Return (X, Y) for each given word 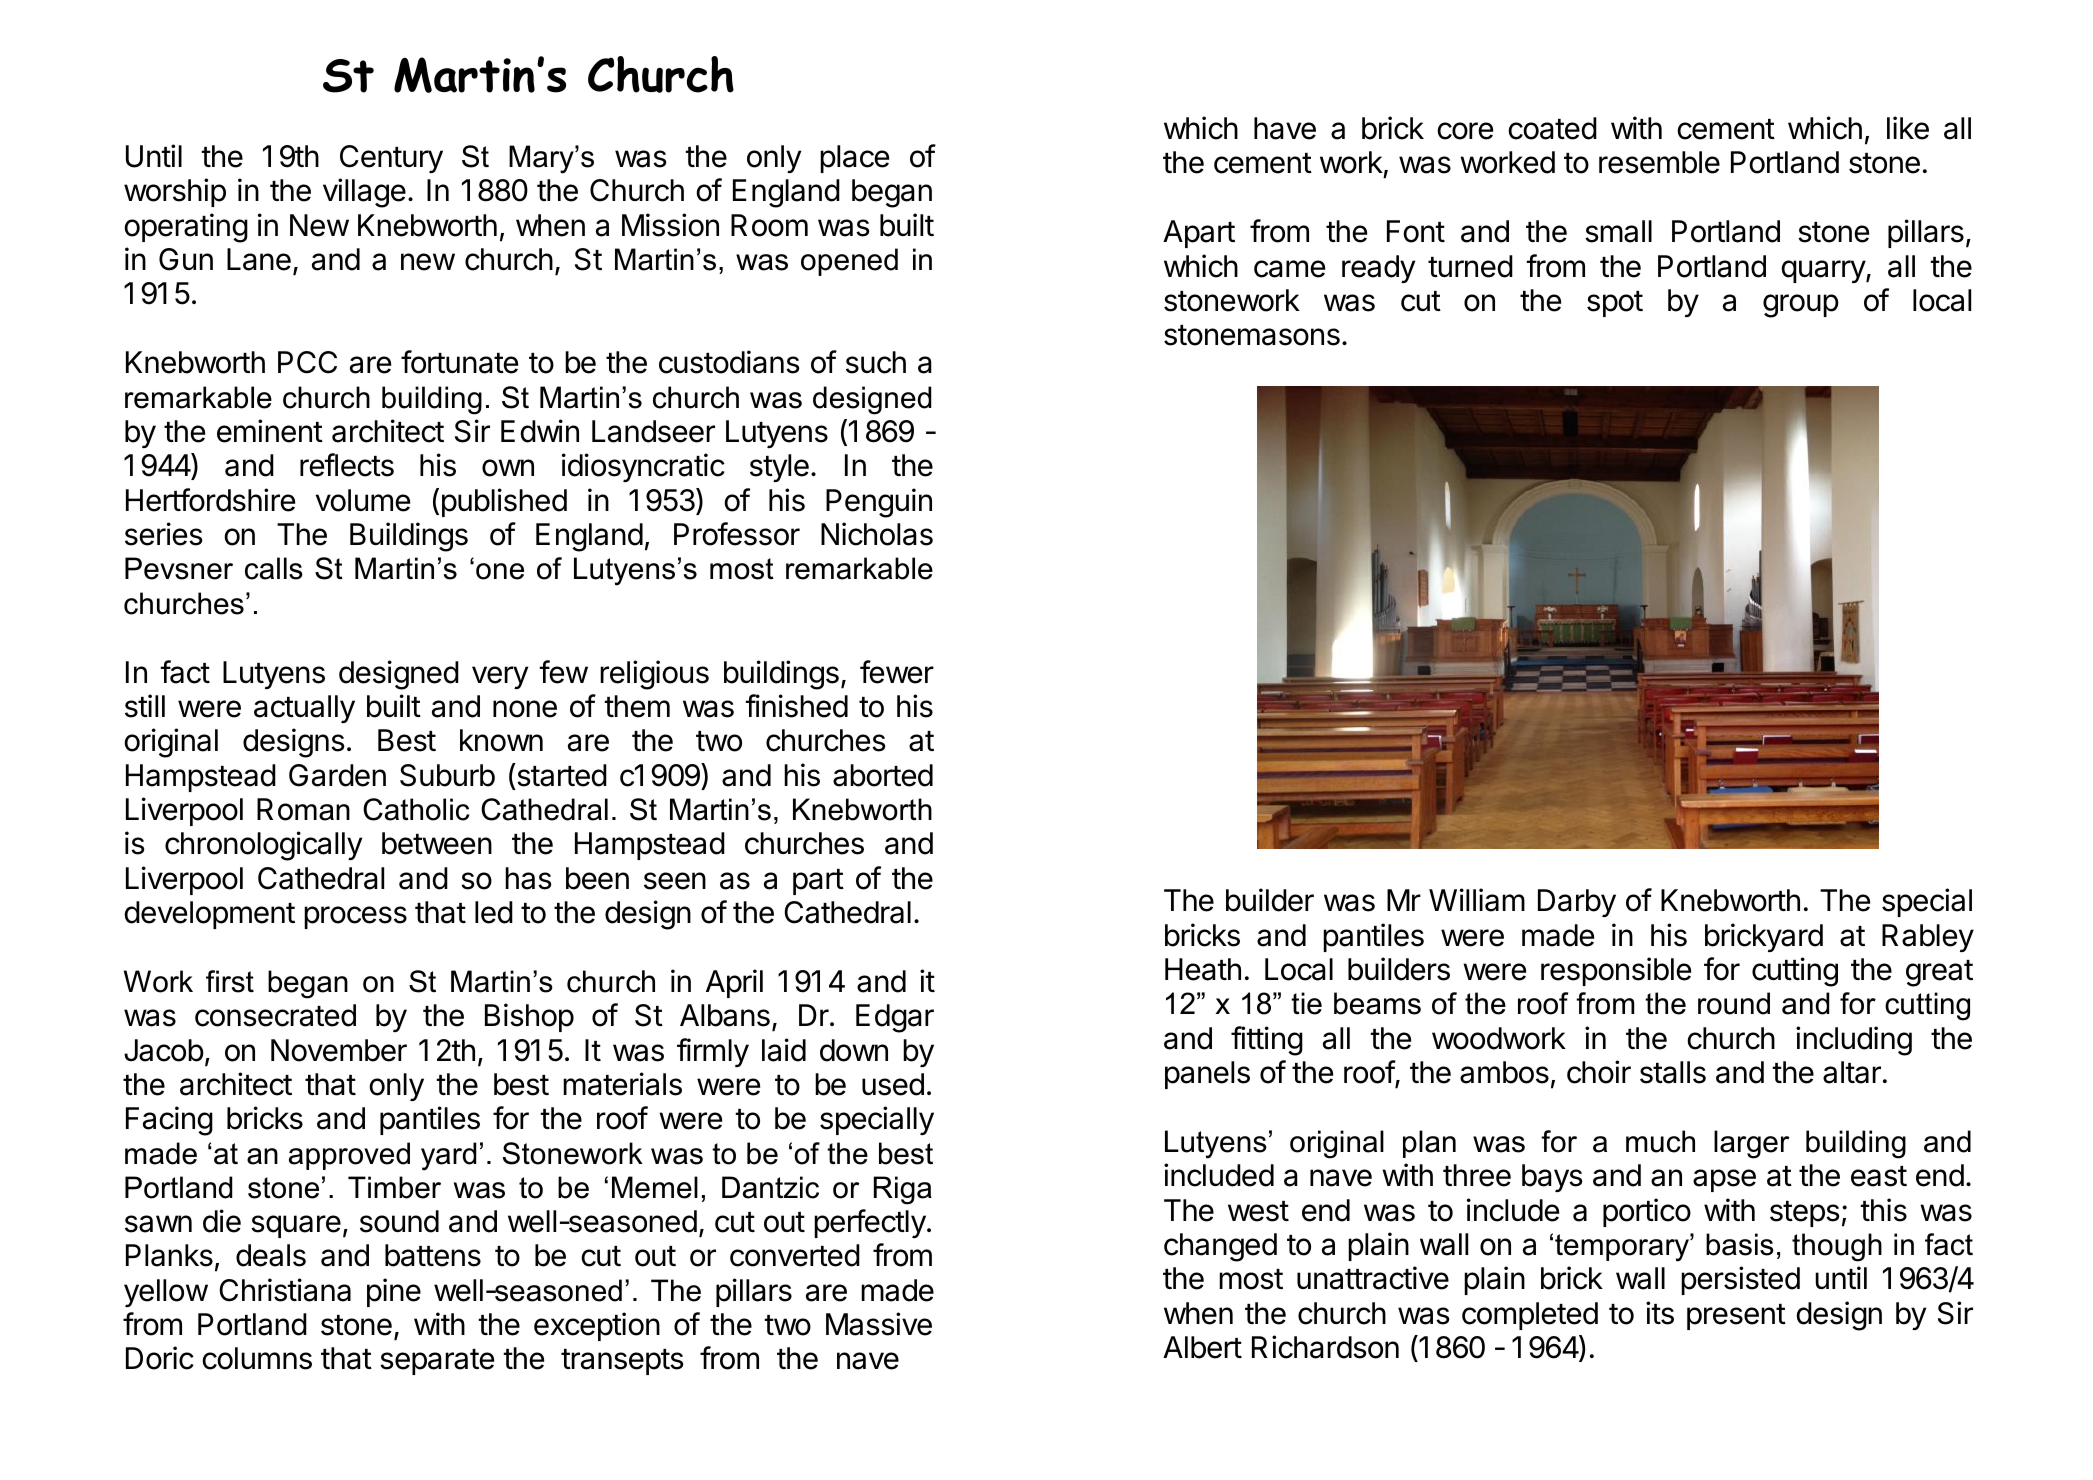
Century (391, 159)
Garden (337, 775)
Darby (1577, 903)
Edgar (895, 1018)
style (779, 468)
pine (394, 1292)
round (1734, 1003)
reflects (347, 465)
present (1736, 1317)
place (854, 159)
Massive (879, 1324)
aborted (883, 775)
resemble (1659, 162)
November (339, 1050)
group (1801, 306)
